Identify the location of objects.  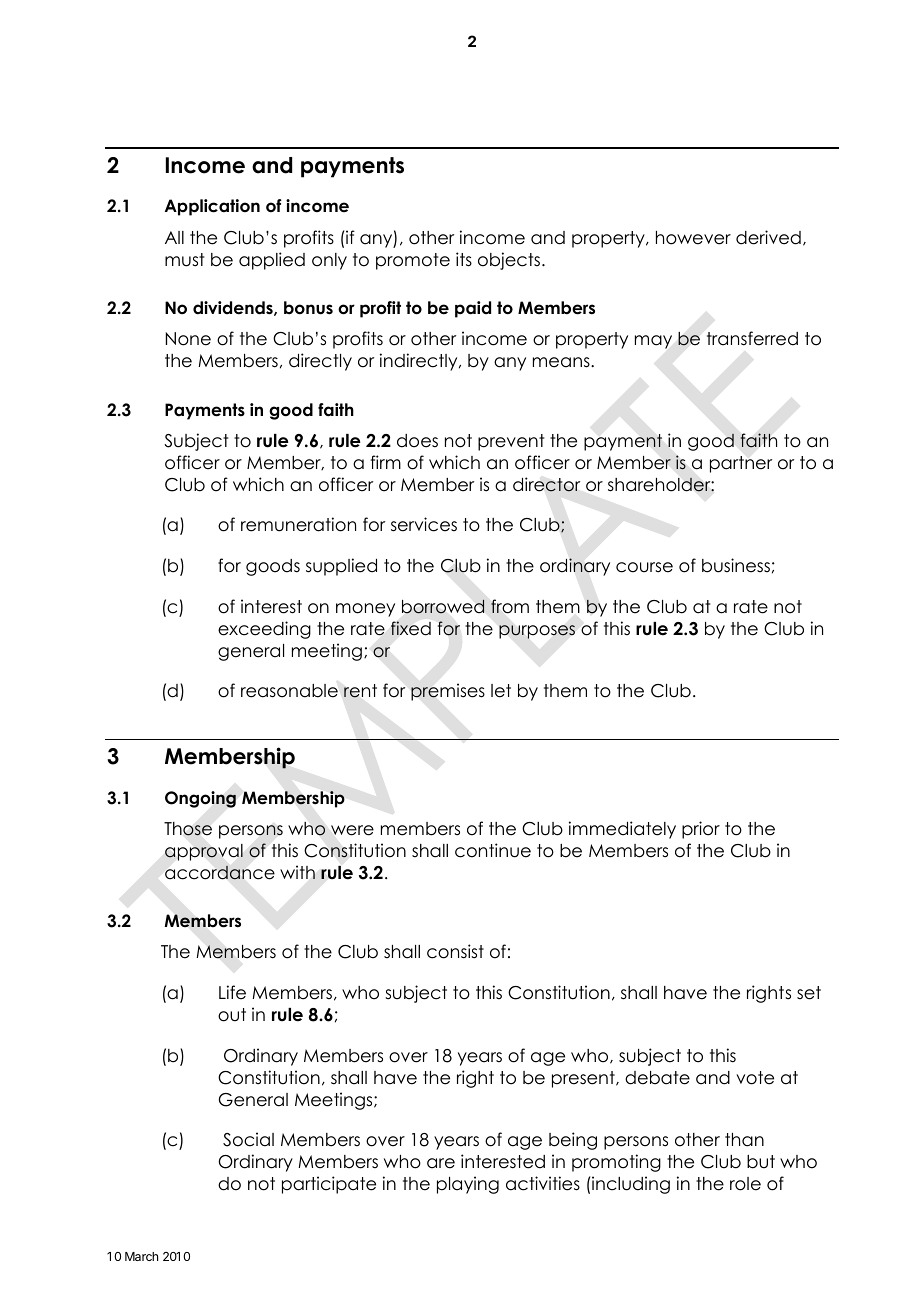
(509, 261).
